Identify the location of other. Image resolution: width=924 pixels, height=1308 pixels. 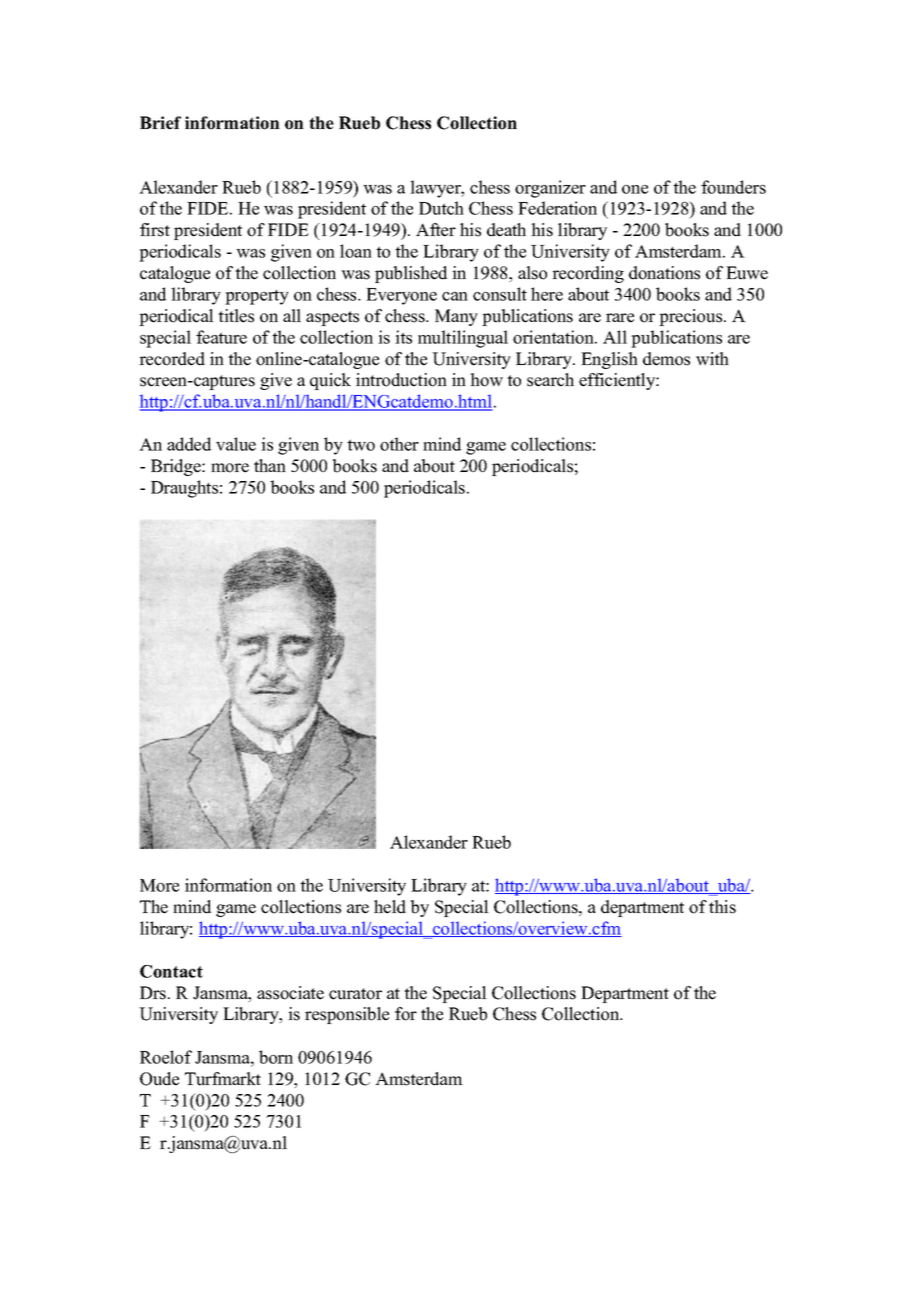
(399, 444).
